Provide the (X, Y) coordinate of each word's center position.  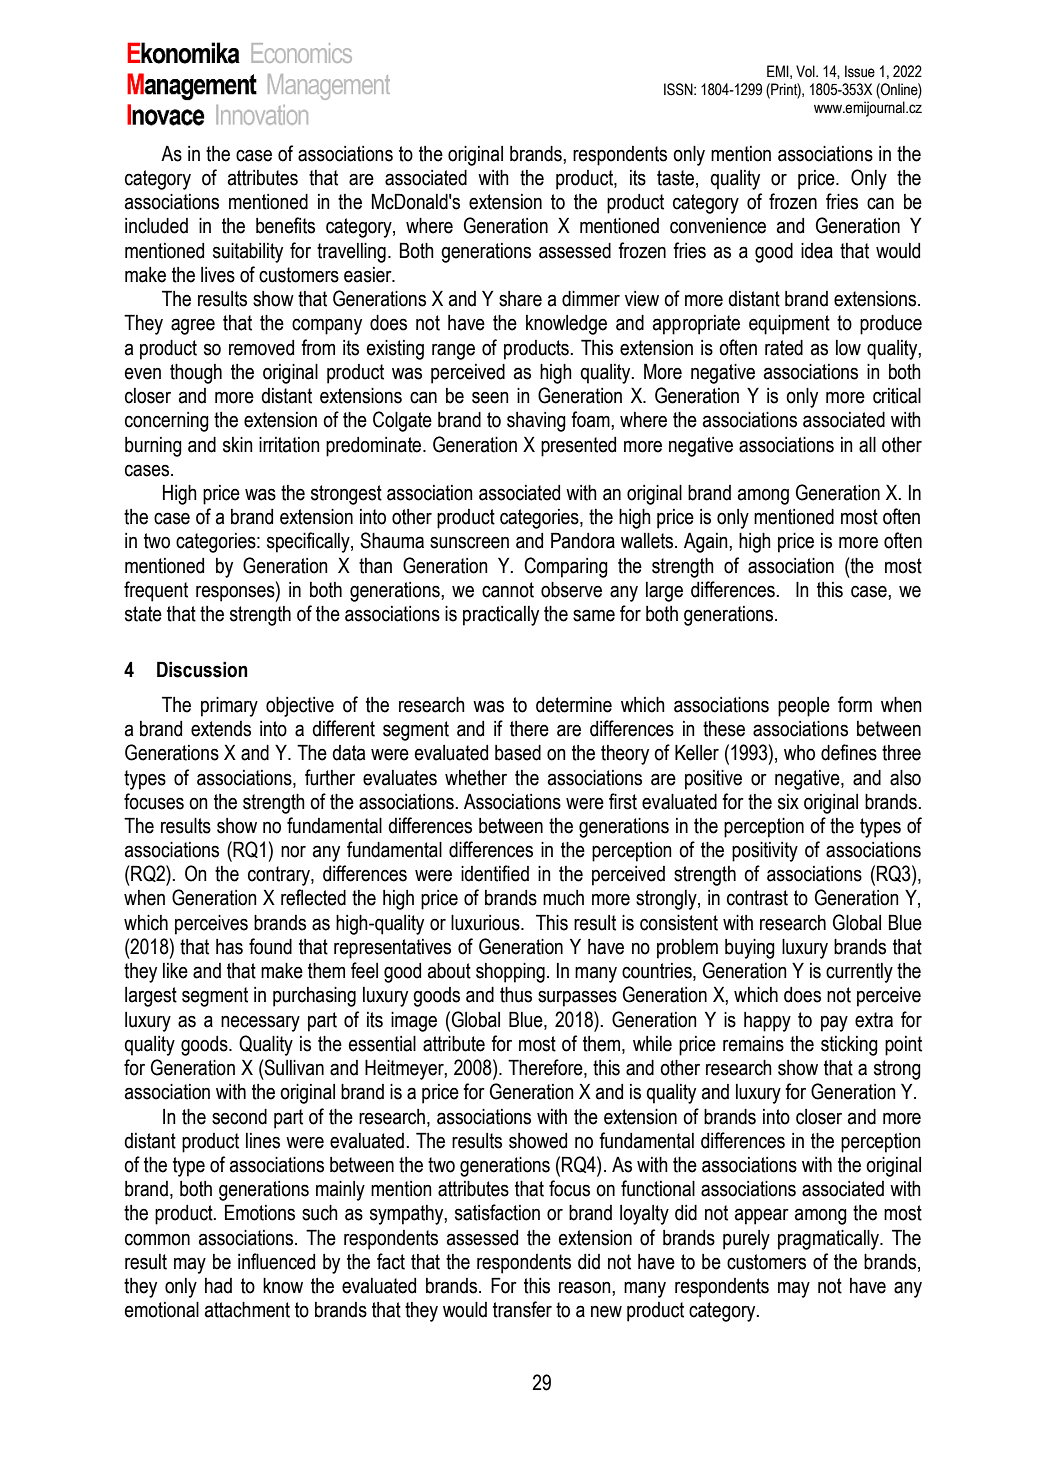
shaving (536, 422)
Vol (806, 71)
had (218, 1286)
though (196, 374)
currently (859, 973)
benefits (285, 225)
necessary (260, 1023)
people (804, 707)
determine (574, 705)
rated (784, 348)
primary (229, 707)
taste (675, 178)
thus (516, 995)
